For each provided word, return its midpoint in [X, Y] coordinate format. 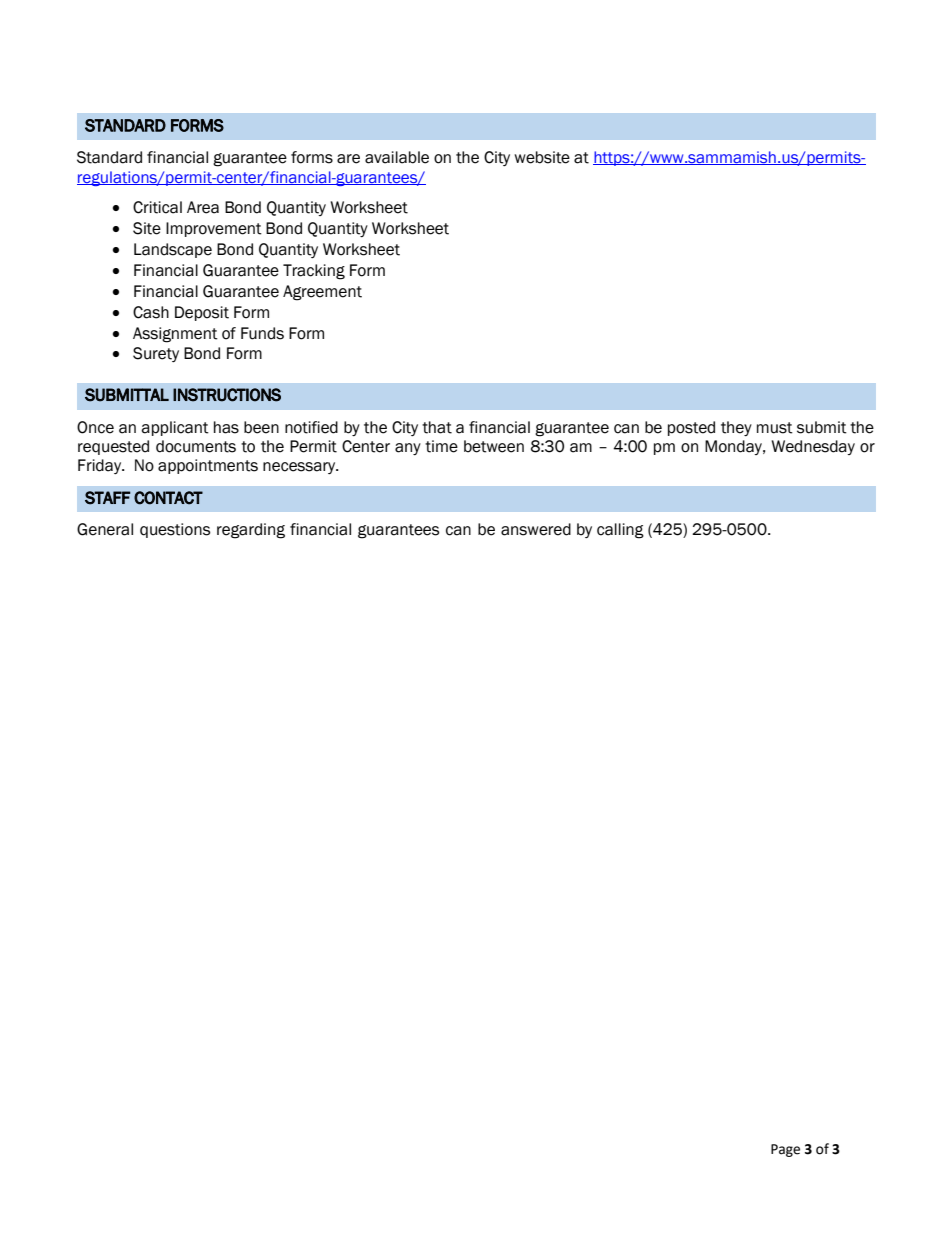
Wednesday [813, 447]
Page [785, 1150]
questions [175, 530]
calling [620, 531]
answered [536, 529]
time [441, 446]
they [736, 428]
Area [203, 207]
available [397, 157]
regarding [251, 531]
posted [691, 428]
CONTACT [168, 498]
